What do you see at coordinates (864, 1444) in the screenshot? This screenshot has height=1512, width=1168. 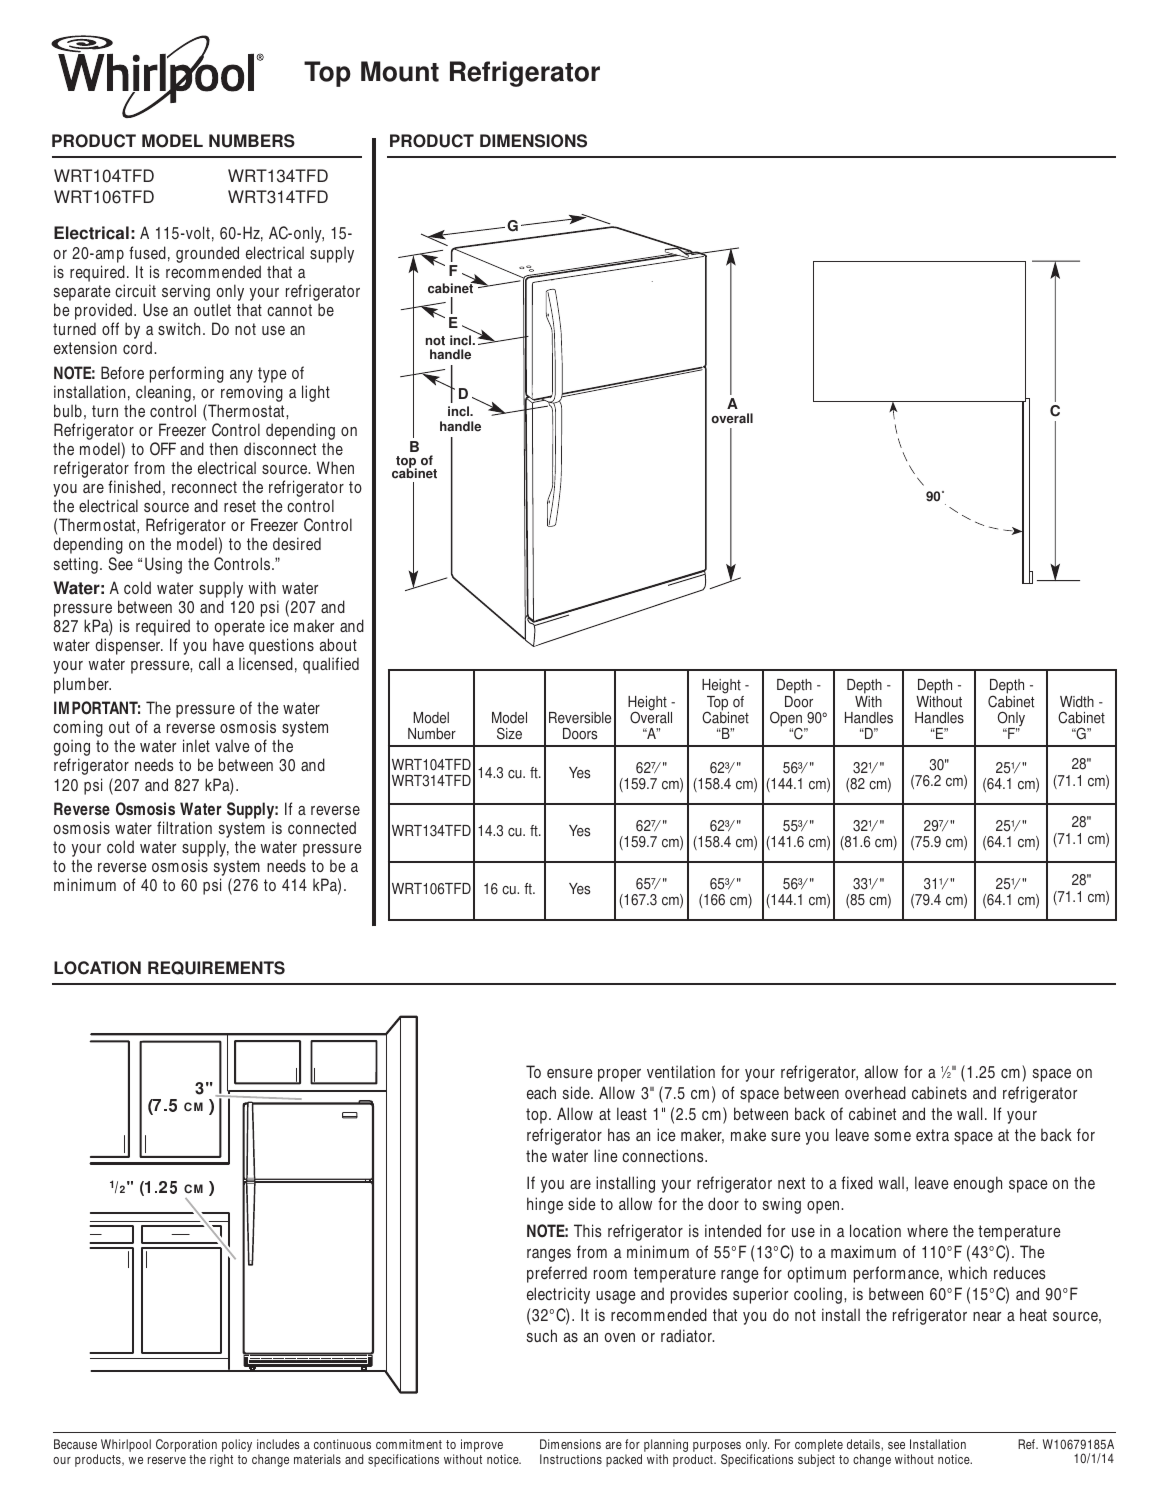 I see `details` at bounding box center [864, 1444].
